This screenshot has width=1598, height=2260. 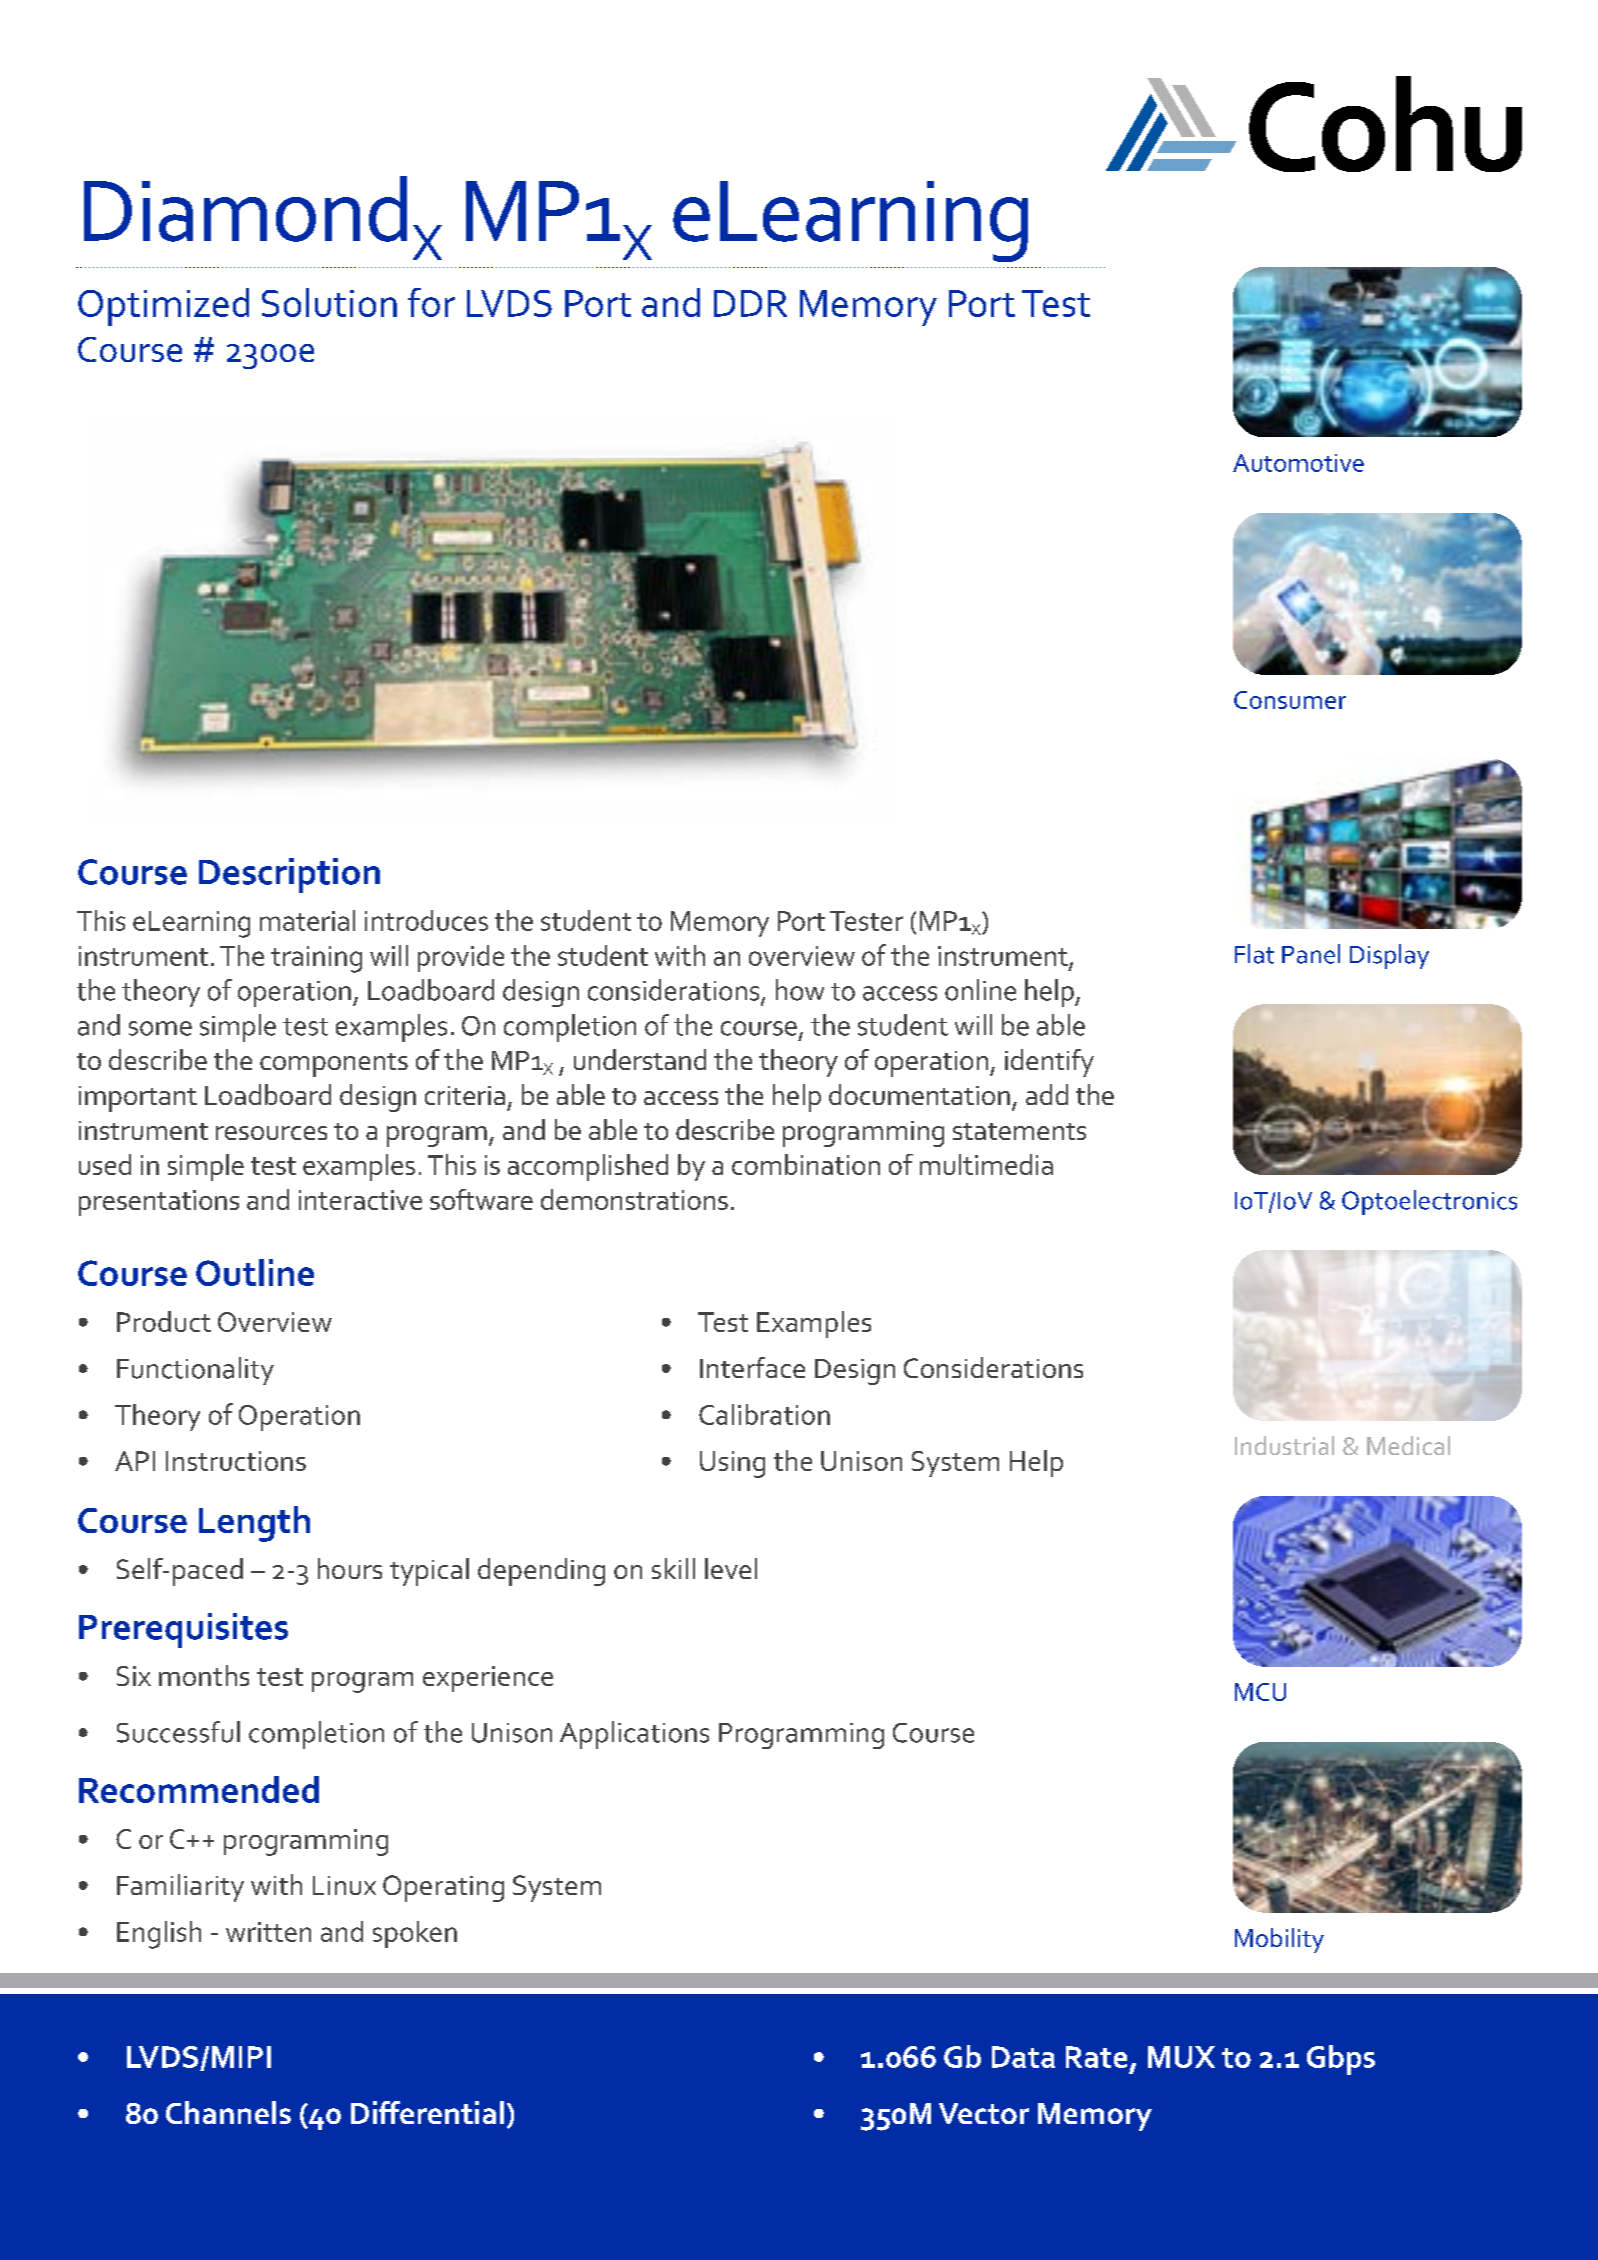 What do you see at coordinates (750, 303) in the screenshot?
I see `DDR` at bounding box center [750, 303].
